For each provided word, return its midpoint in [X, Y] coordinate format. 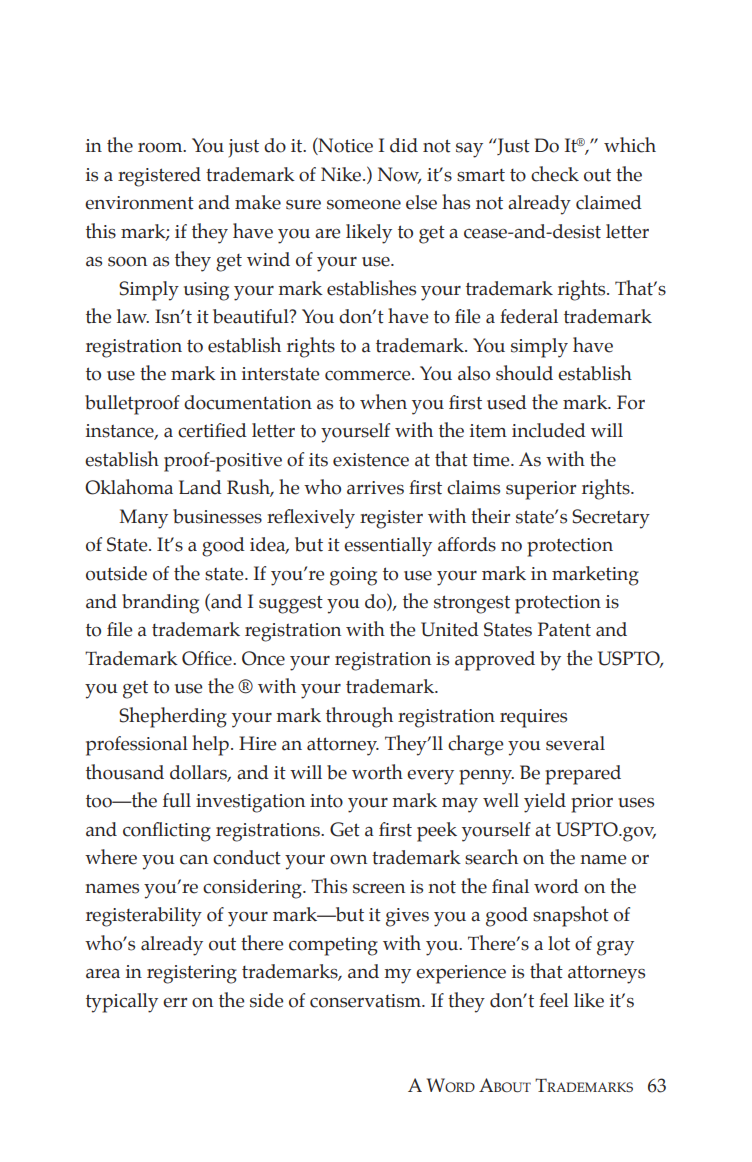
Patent [564, 629]
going [353, 576]
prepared [583, 775]
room [161, 148]
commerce [369, 376]
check [555, 174]
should [524, 373]
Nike [342, 174]
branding [160, 604]
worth [377, 772]
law [133, 316]
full [177, 800]
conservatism [366, 1001]
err [175, 1003]
